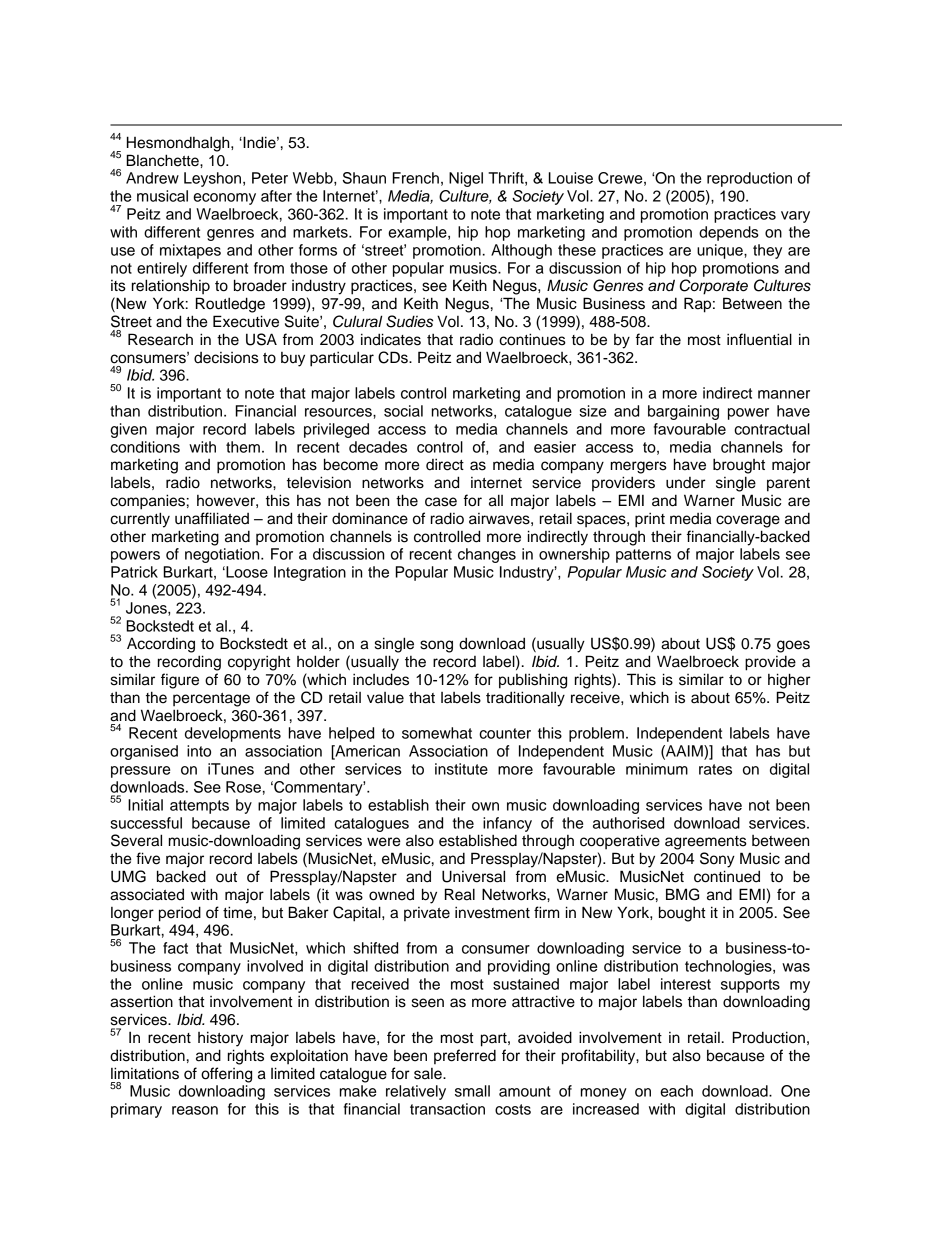 The image size is (952, 1233). What do you see at coordinates (148, 858) in the screenshot?
I see `five` at bounding box center [148, 858].
